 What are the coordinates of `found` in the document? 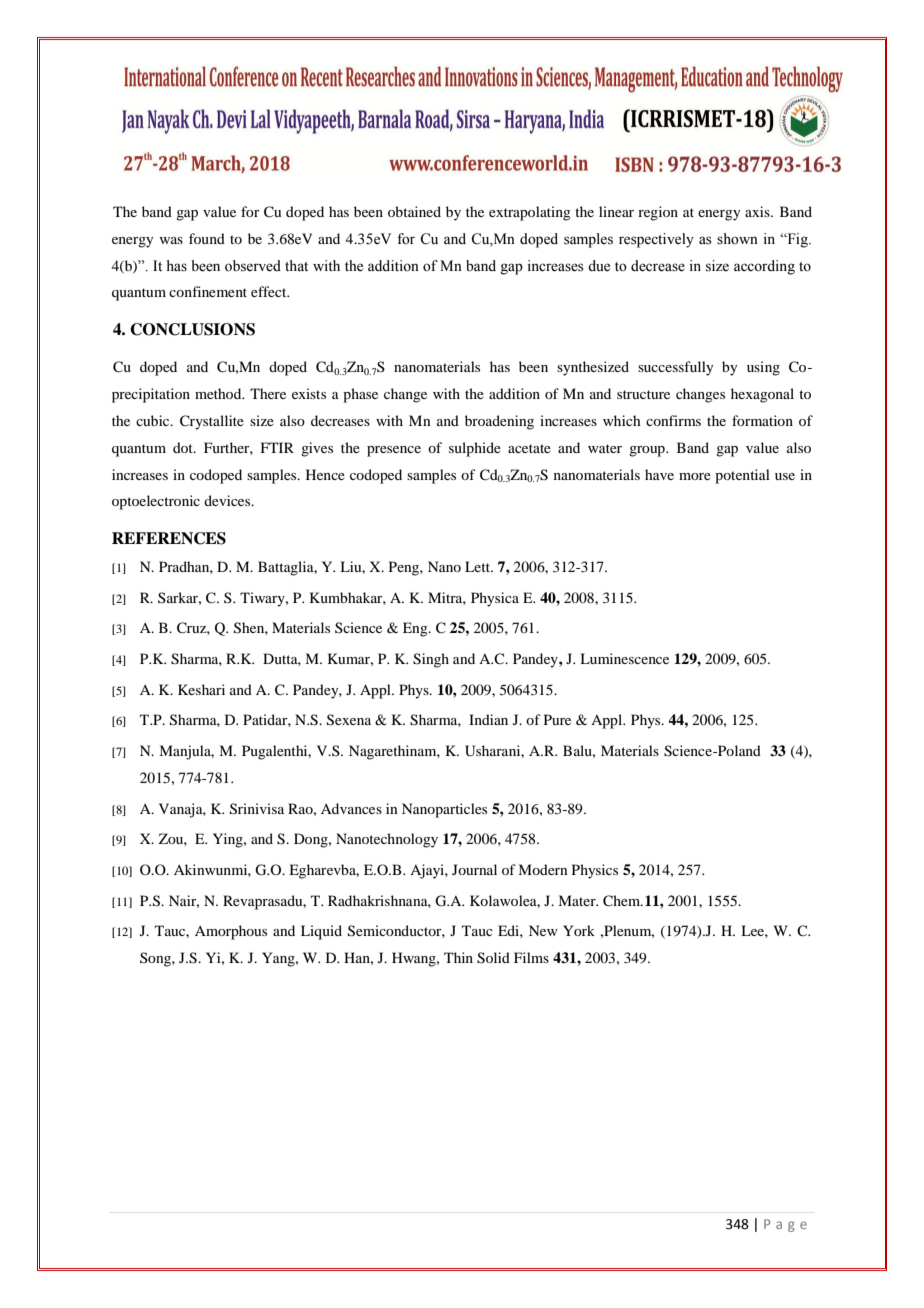 It's located at (207, 238).
